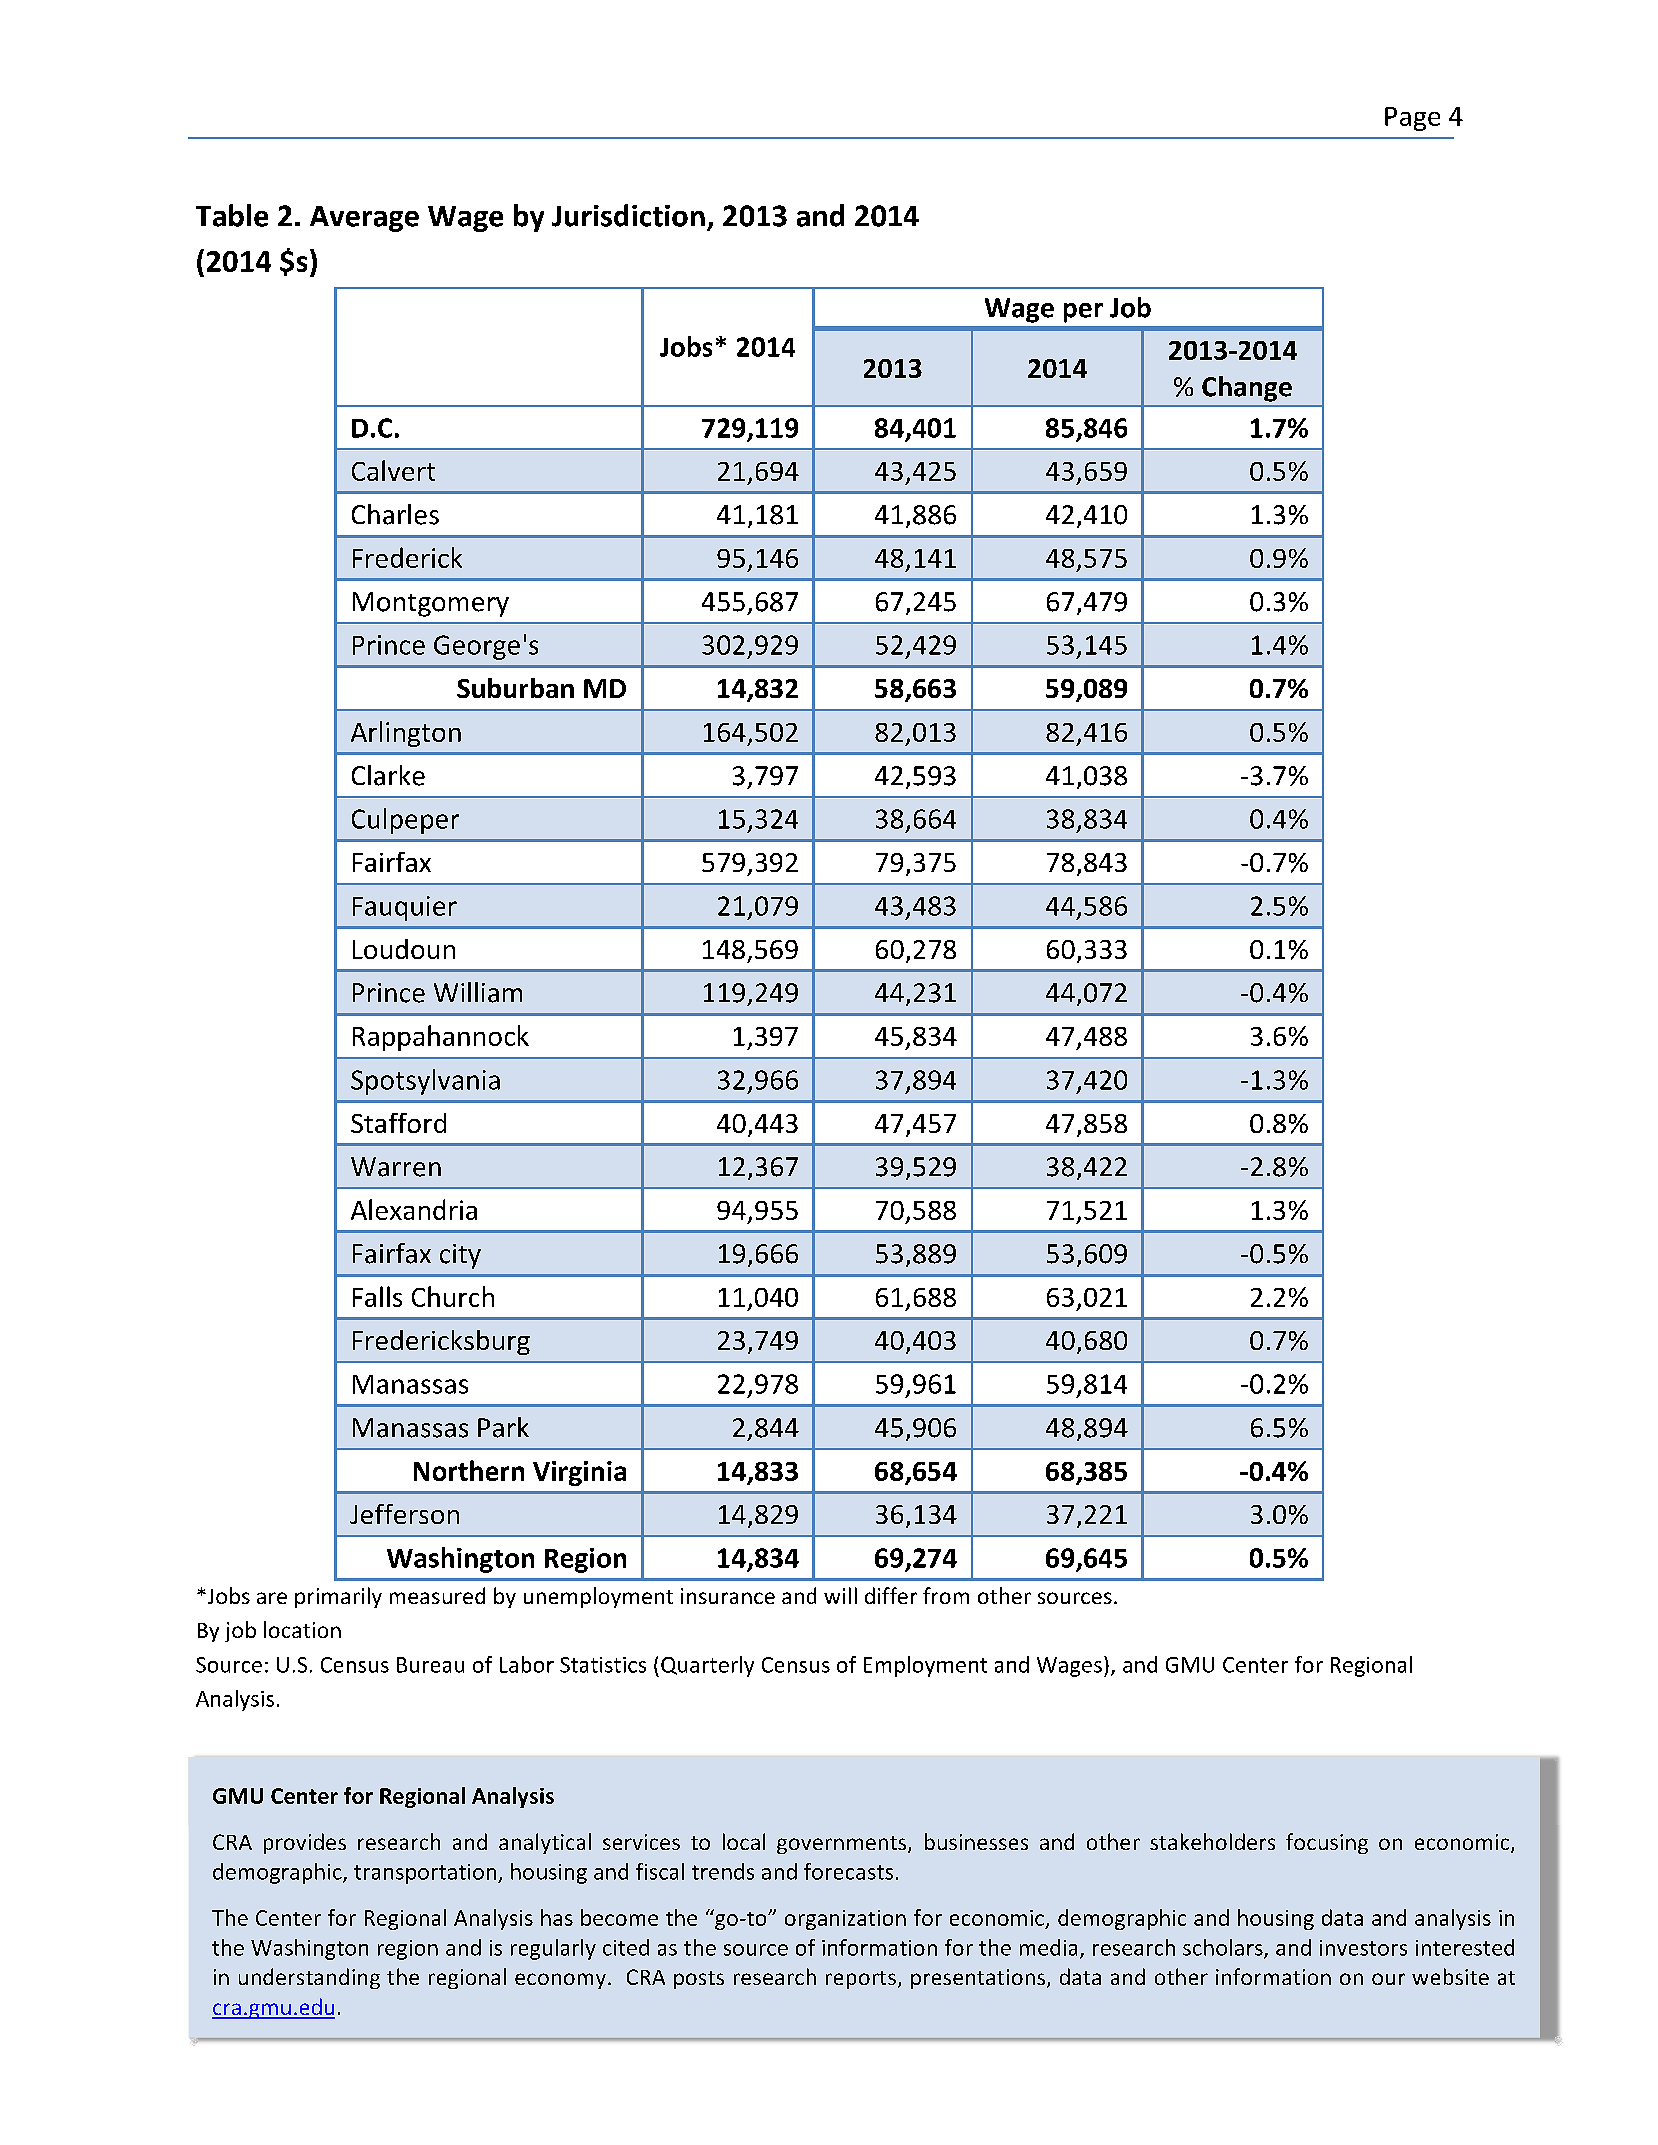 This image has height=2145, width=1658. Describe the element at coordinates (845, 1920) in the image. I see `organization` at that location.
